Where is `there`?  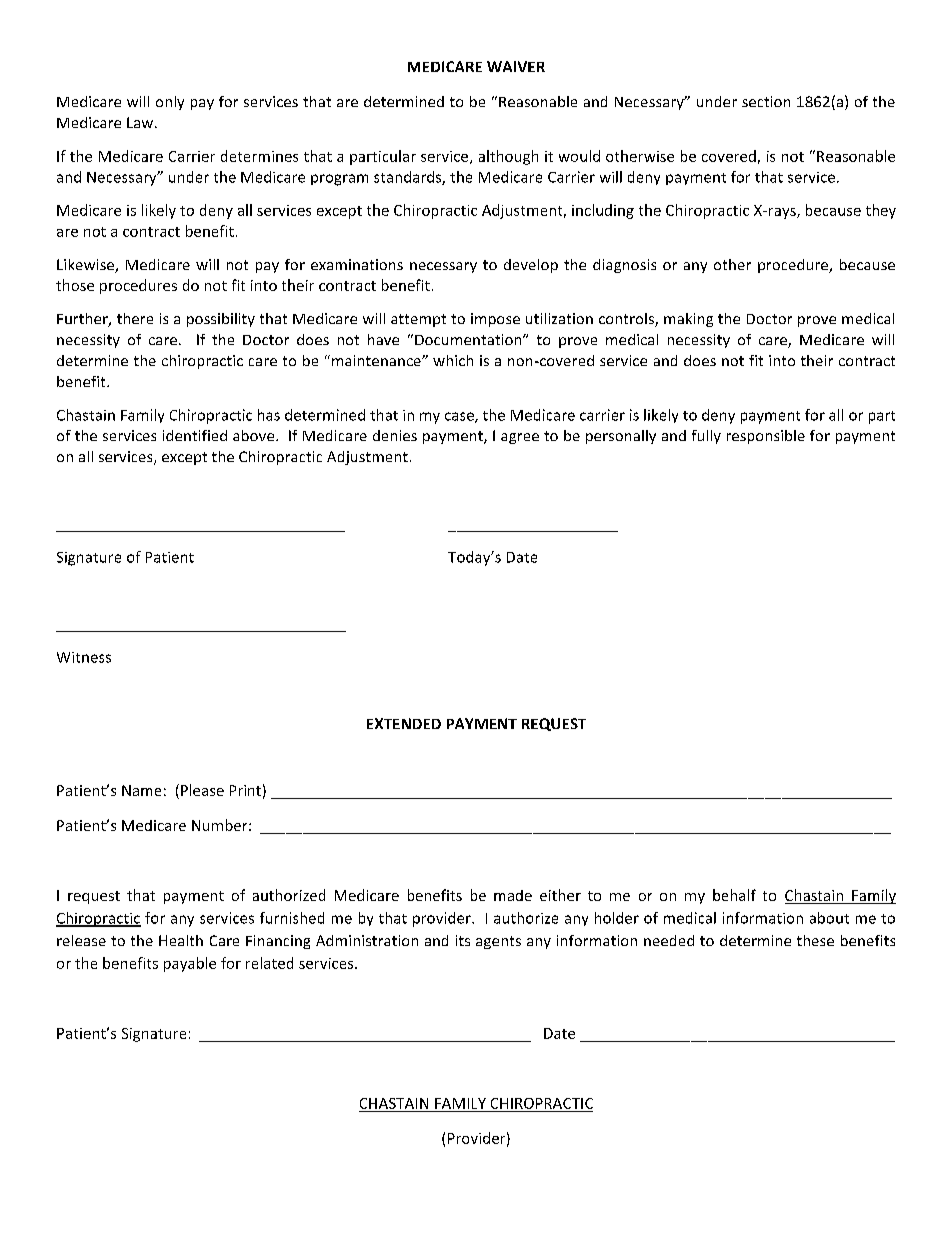 there is located at coordinates (135, 318).
